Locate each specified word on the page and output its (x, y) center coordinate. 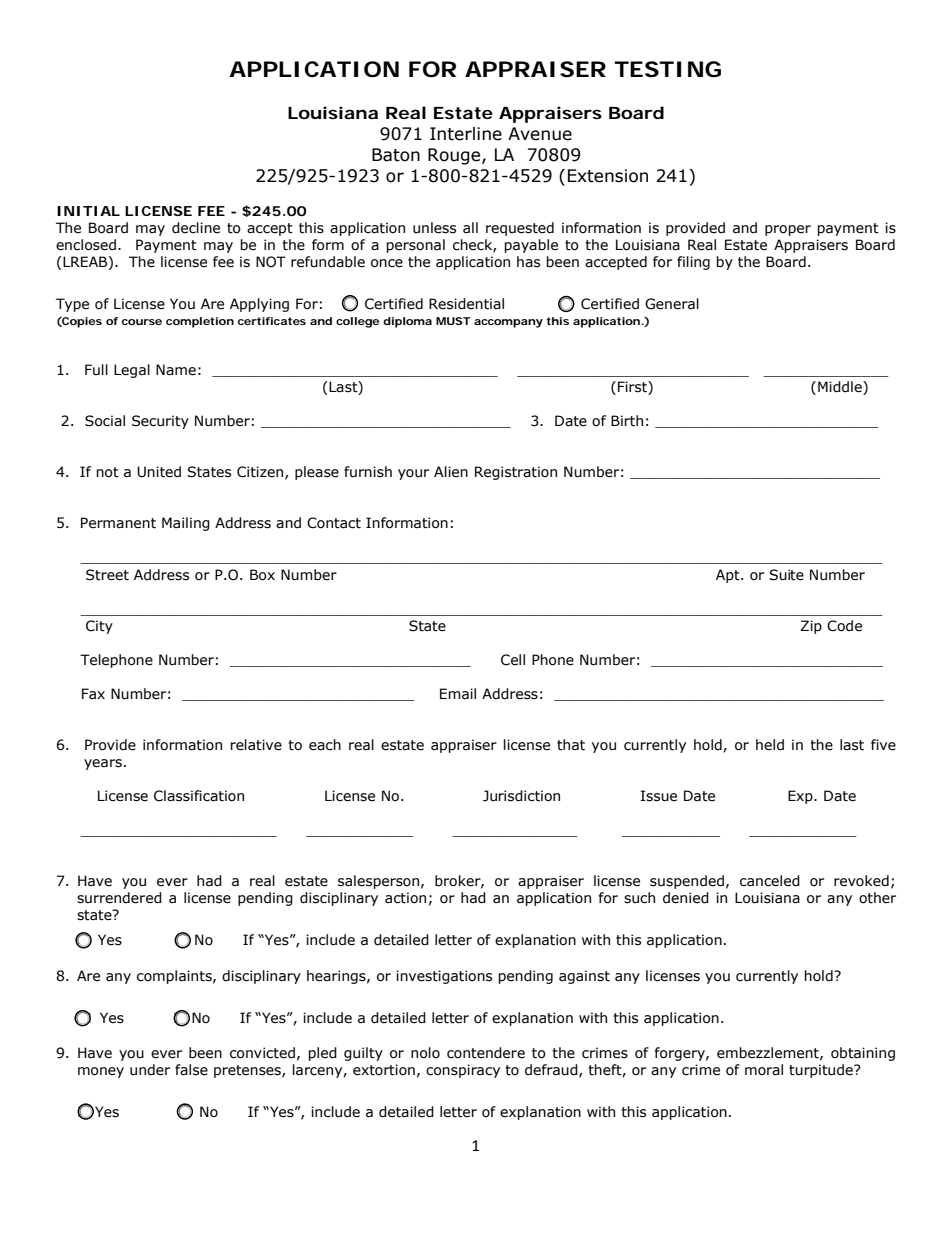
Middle (841, 388)
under (150, 1070)
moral (764, 1070)
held (770, 745)
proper (788, 230)
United (159, 472)
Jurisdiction (521, 796)
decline (196, 228)
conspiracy (463, 1071)
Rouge (455, 156)
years (103, 764)
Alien (451, 472)
